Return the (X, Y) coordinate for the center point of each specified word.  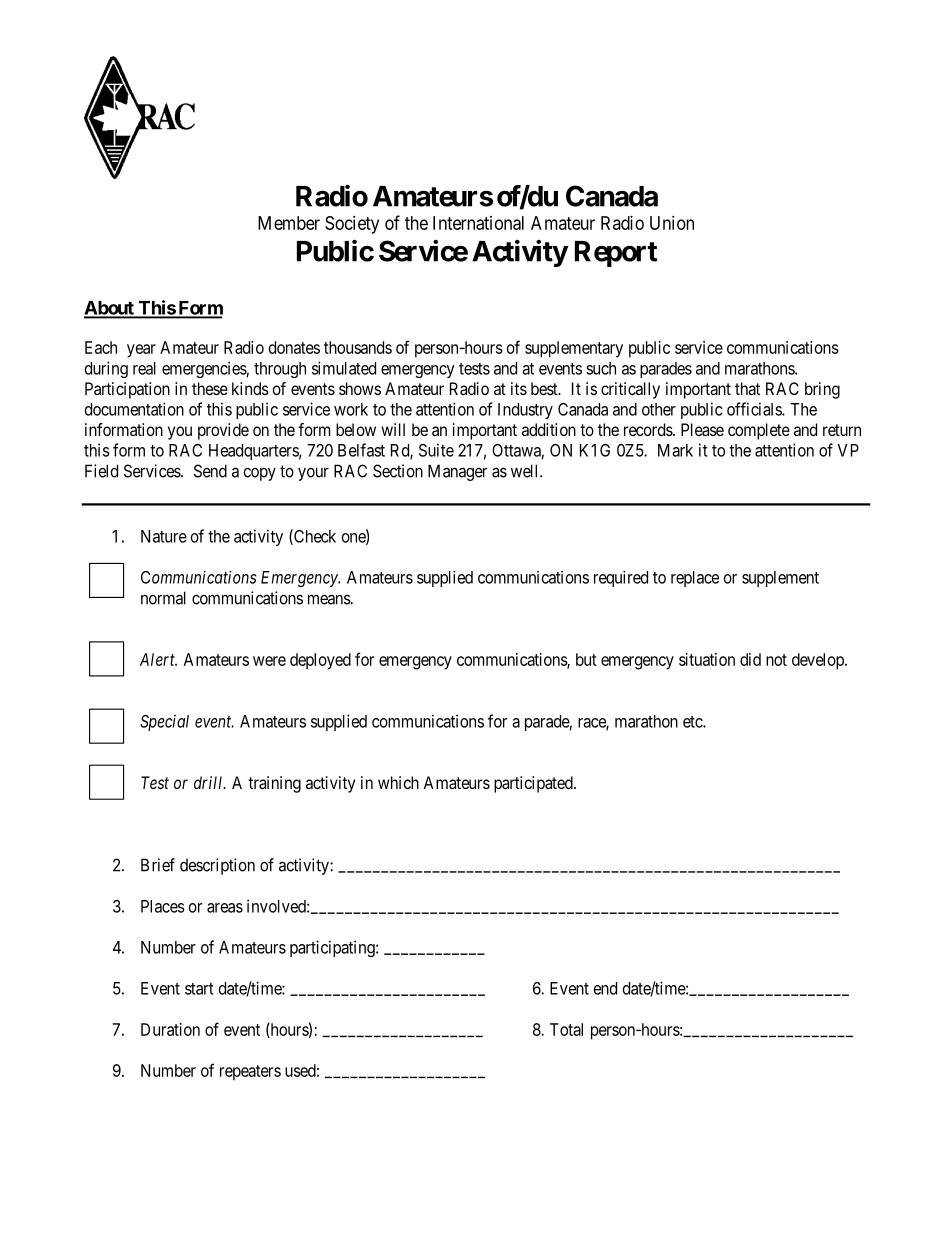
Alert (158, 659)
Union (672, 223)
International (478, 223)
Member (289, 223)
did (750, 659)
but (586, 659)
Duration (170, 1029)
